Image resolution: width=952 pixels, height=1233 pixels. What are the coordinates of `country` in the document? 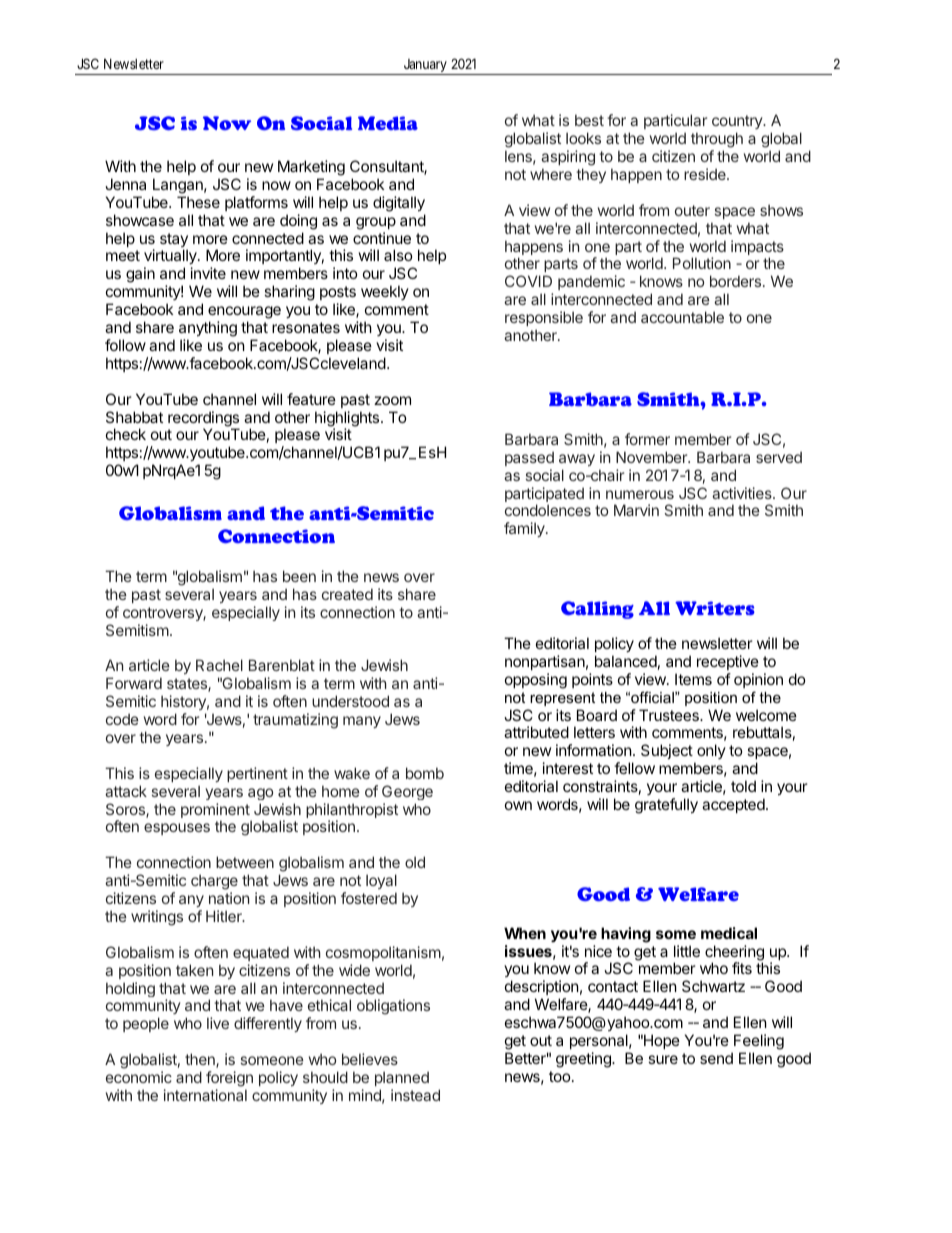 It's located at (738, 122).
